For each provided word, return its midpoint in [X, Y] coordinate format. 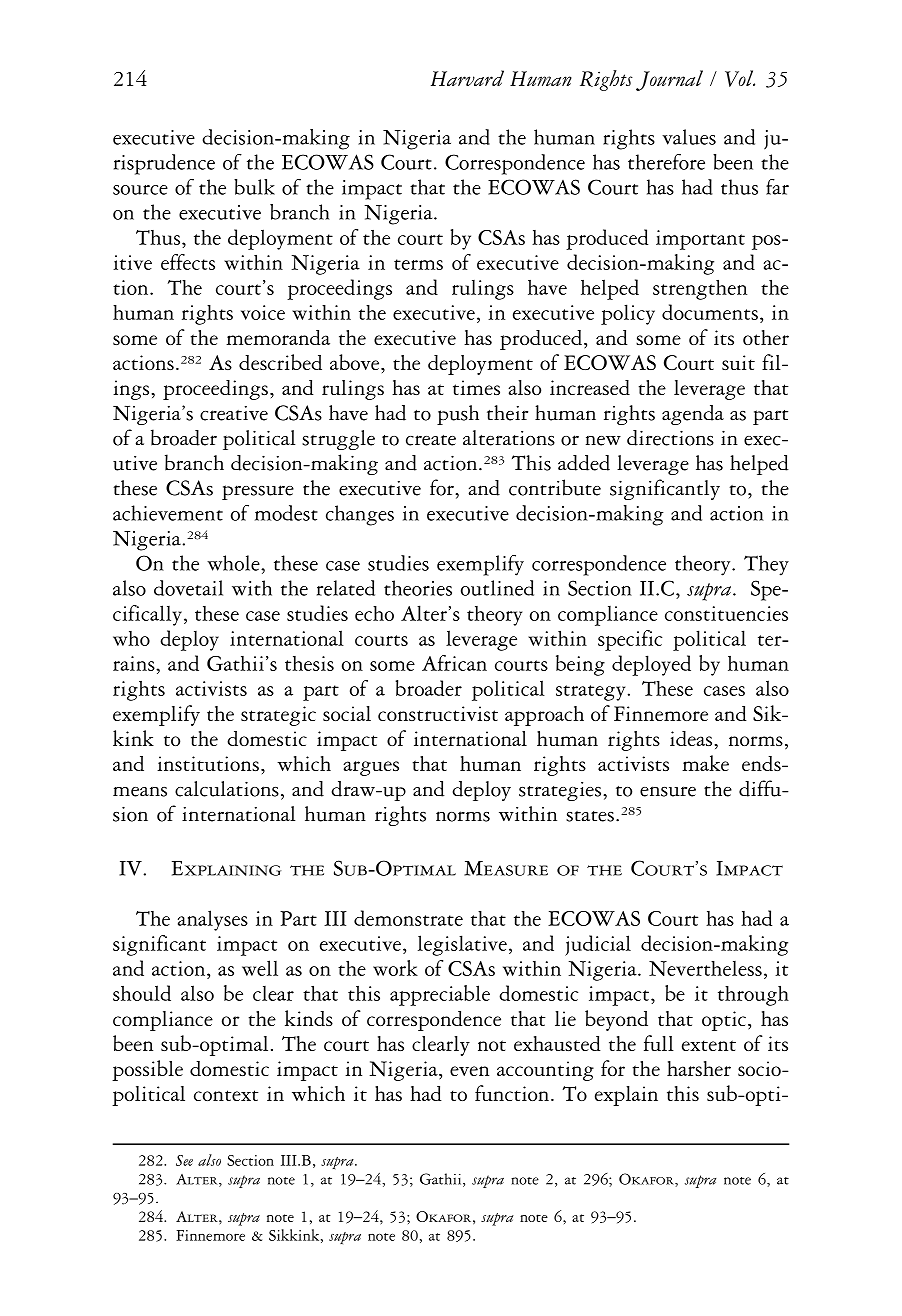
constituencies [726, 613]
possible [147, 1070]
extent [709, 1045]
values [689, 137]
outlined [497, 588]
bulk [254, 187]
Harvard [467, 78]
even [469, 1071]
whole [234, 563]
